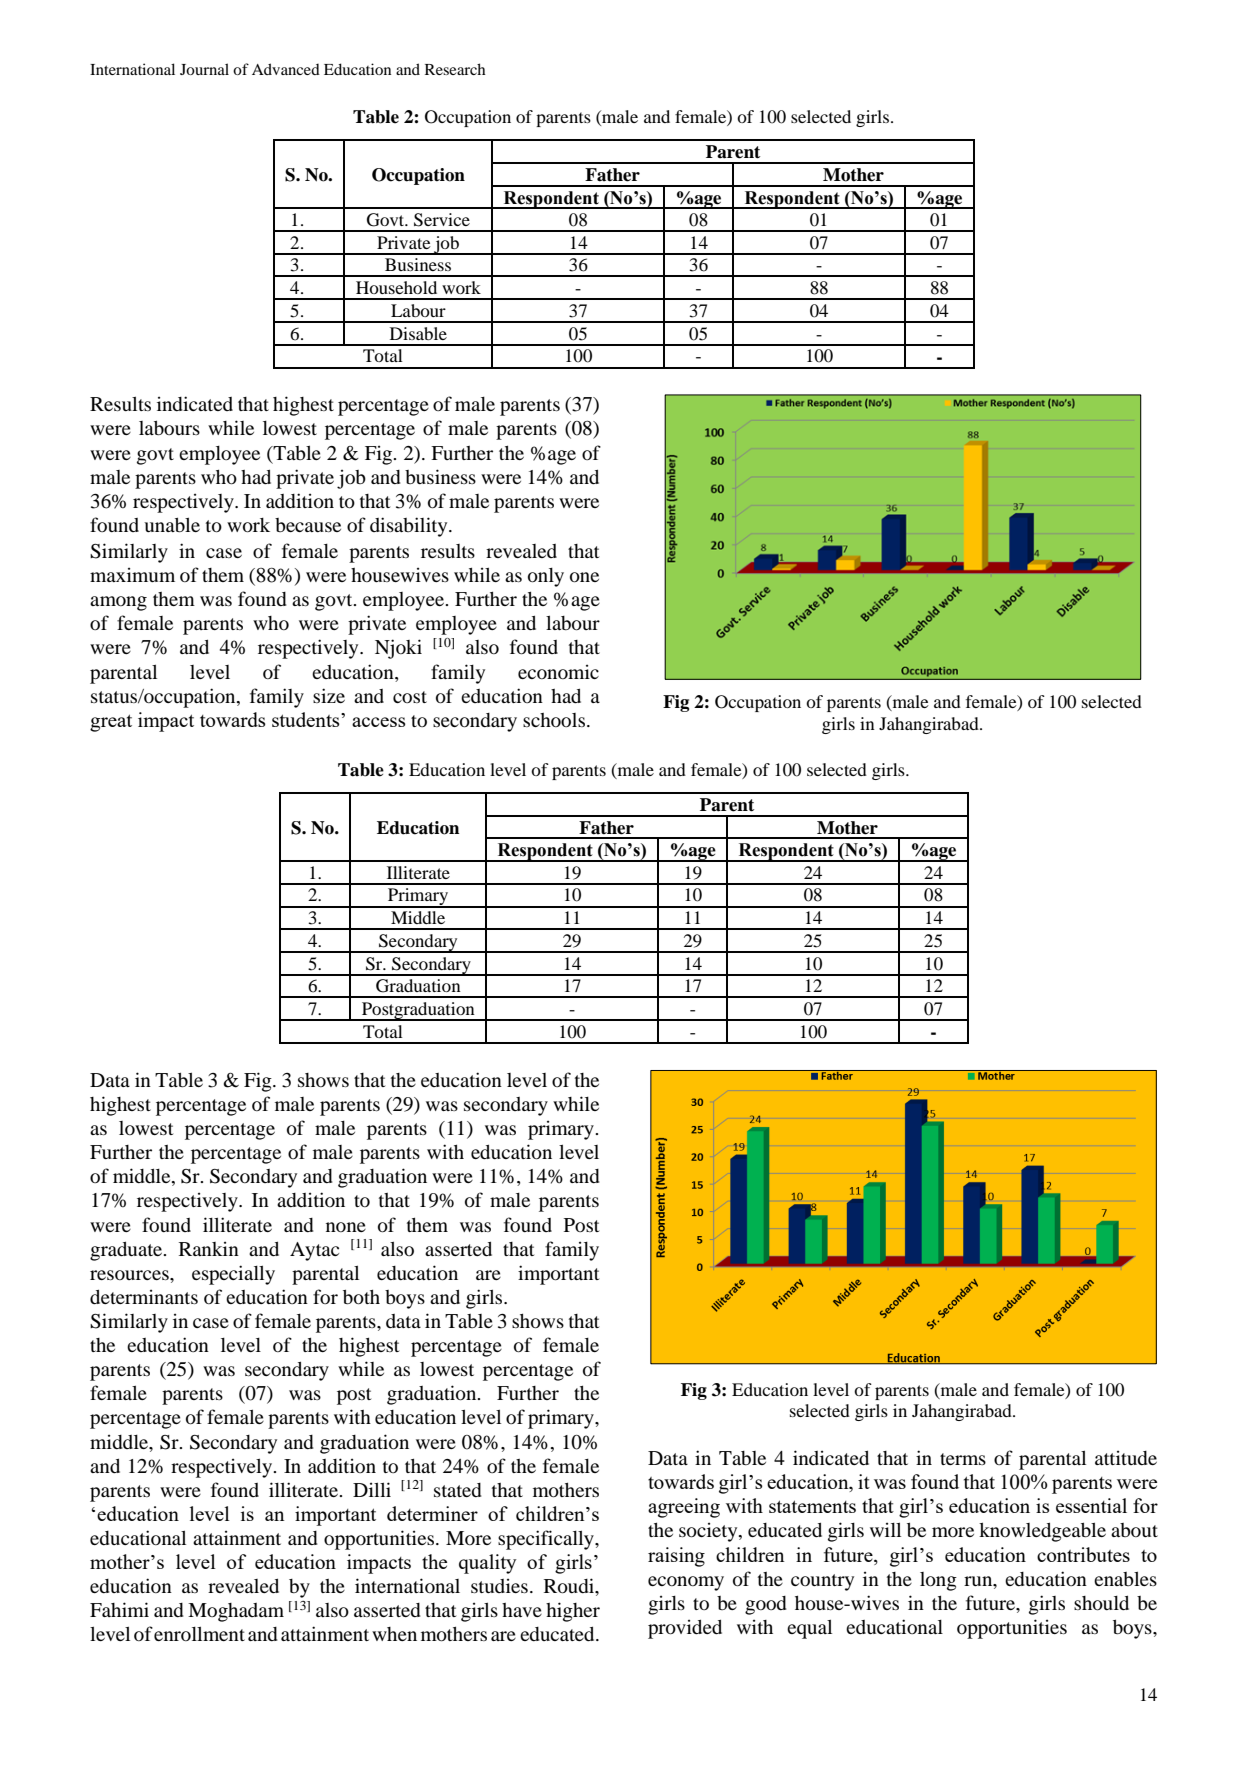 The width and height of the screenshot is (1248, 1765). Describe the element at coordinates (455, 69) in the screenshot. I see `Research` at that location.
